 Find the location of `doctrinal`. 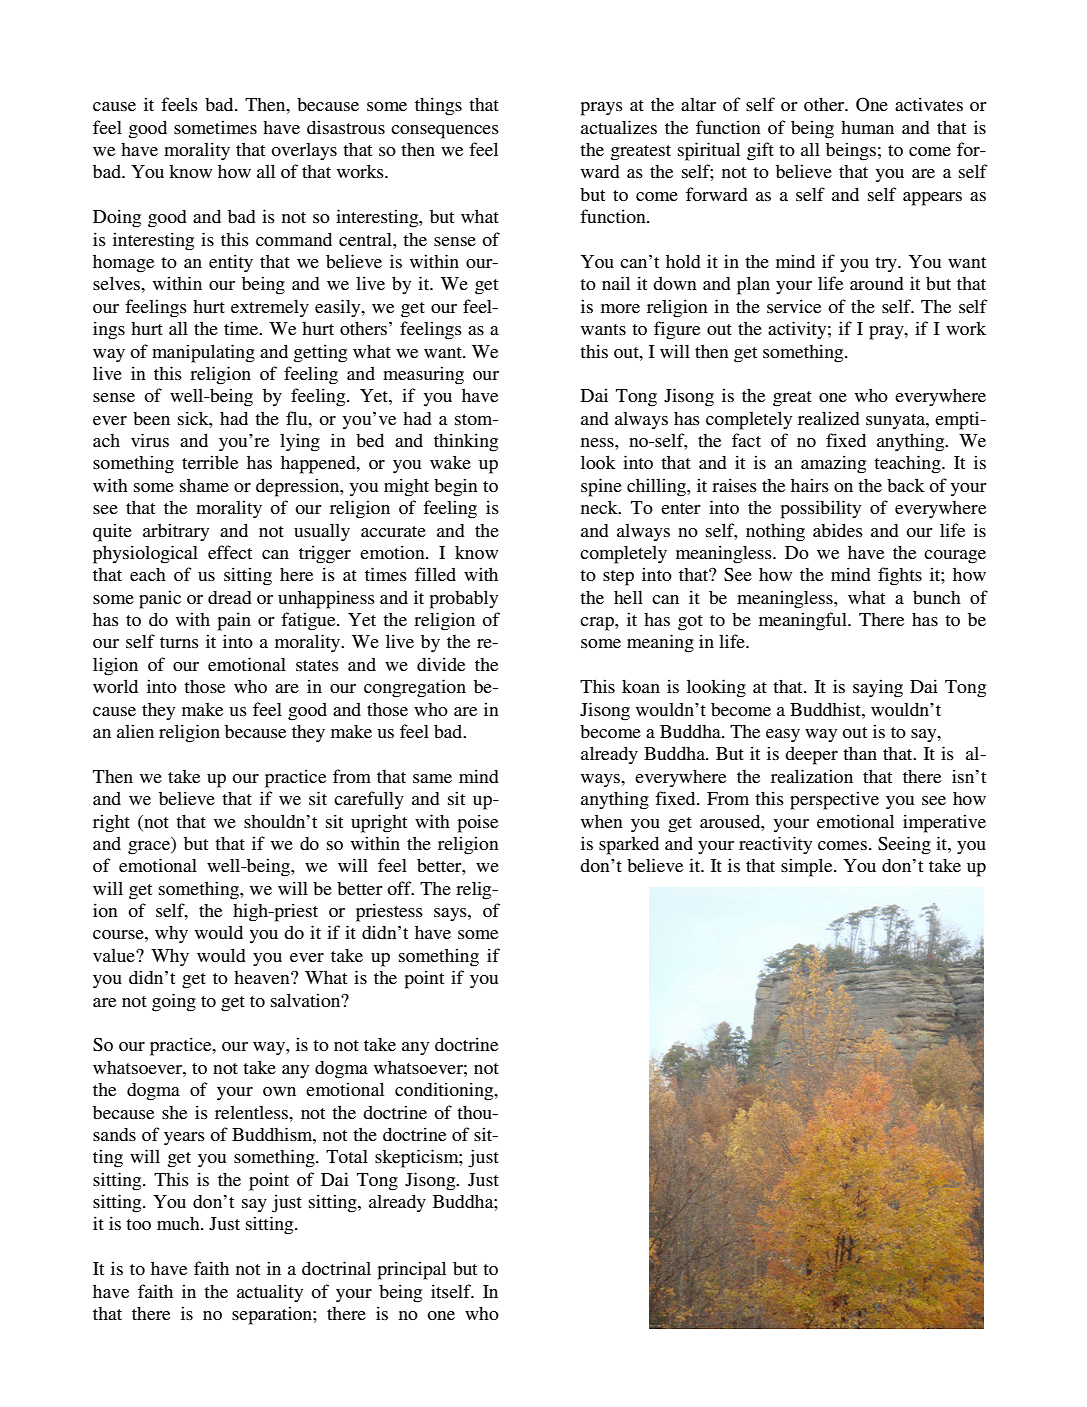

doctrinal is located at coordinates (336, 1268).
